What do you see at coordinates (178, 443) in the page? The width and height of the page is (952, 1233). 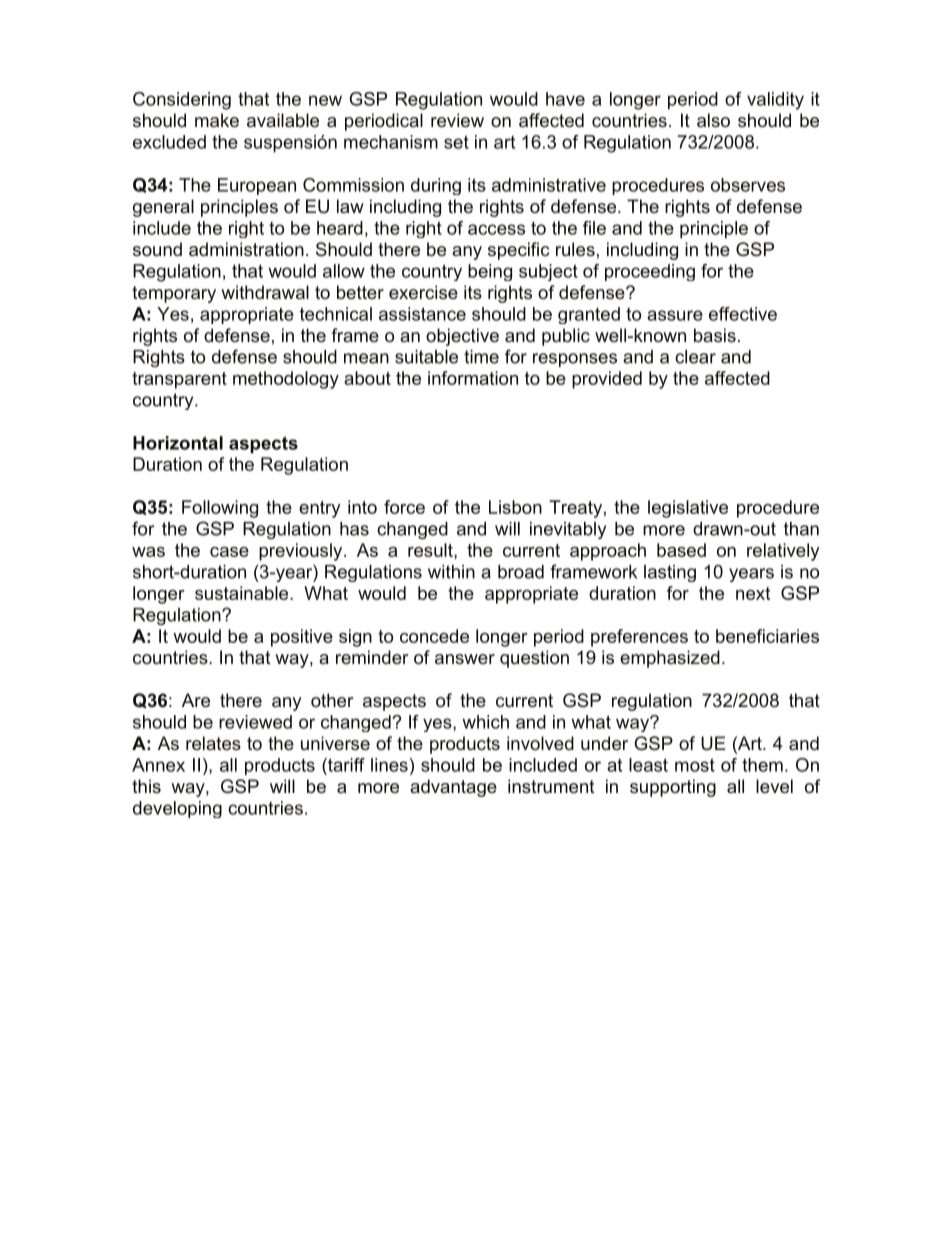 I see `Horizontal` at bounding box center [178, 443].
